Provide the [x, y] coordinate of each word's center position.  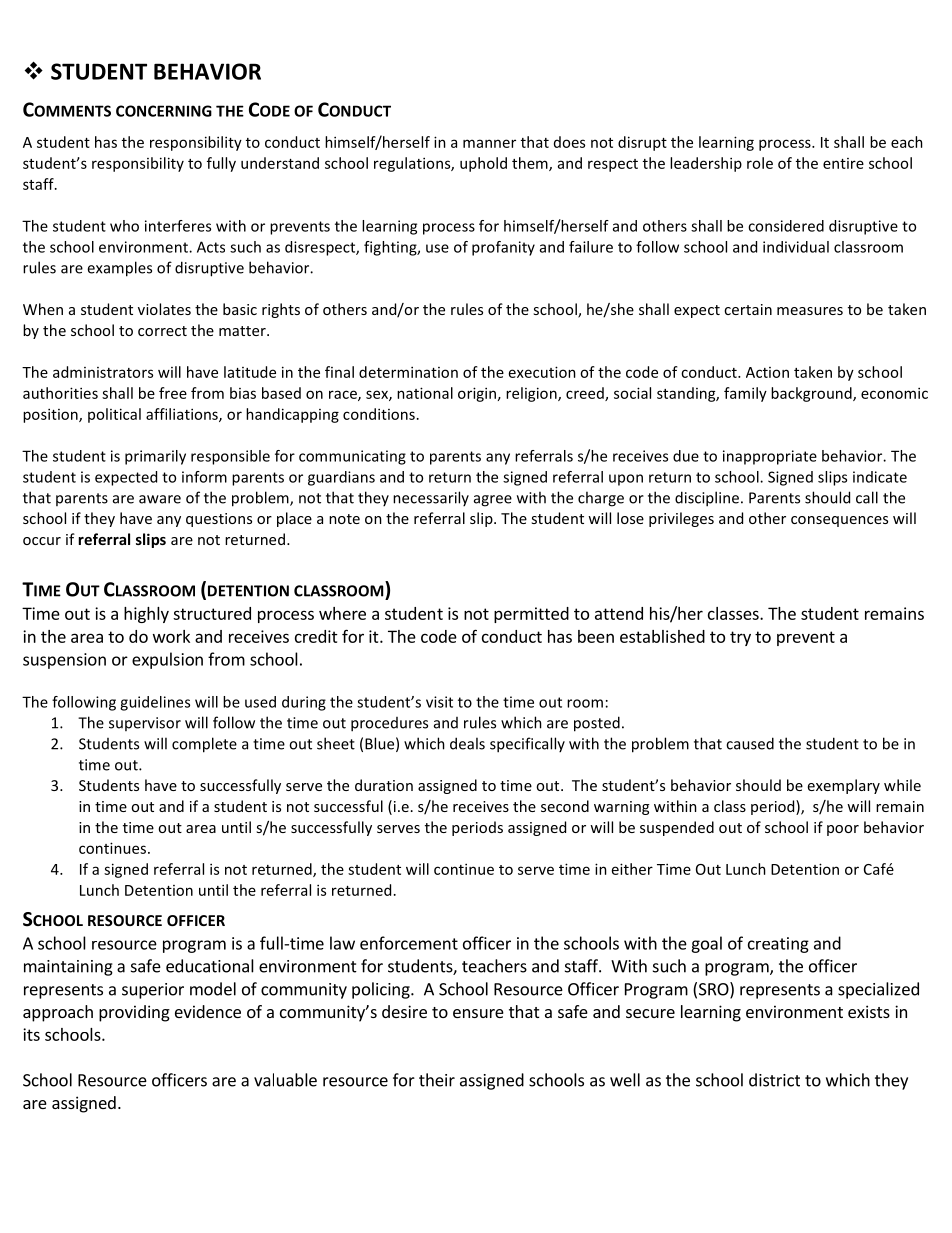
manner [489, 143]
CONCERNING [164, 111]
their [437, 1080]
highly [146, 615]
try [740, 638]
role [760, 163]
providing [134, 1013]
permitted [531, 615]
